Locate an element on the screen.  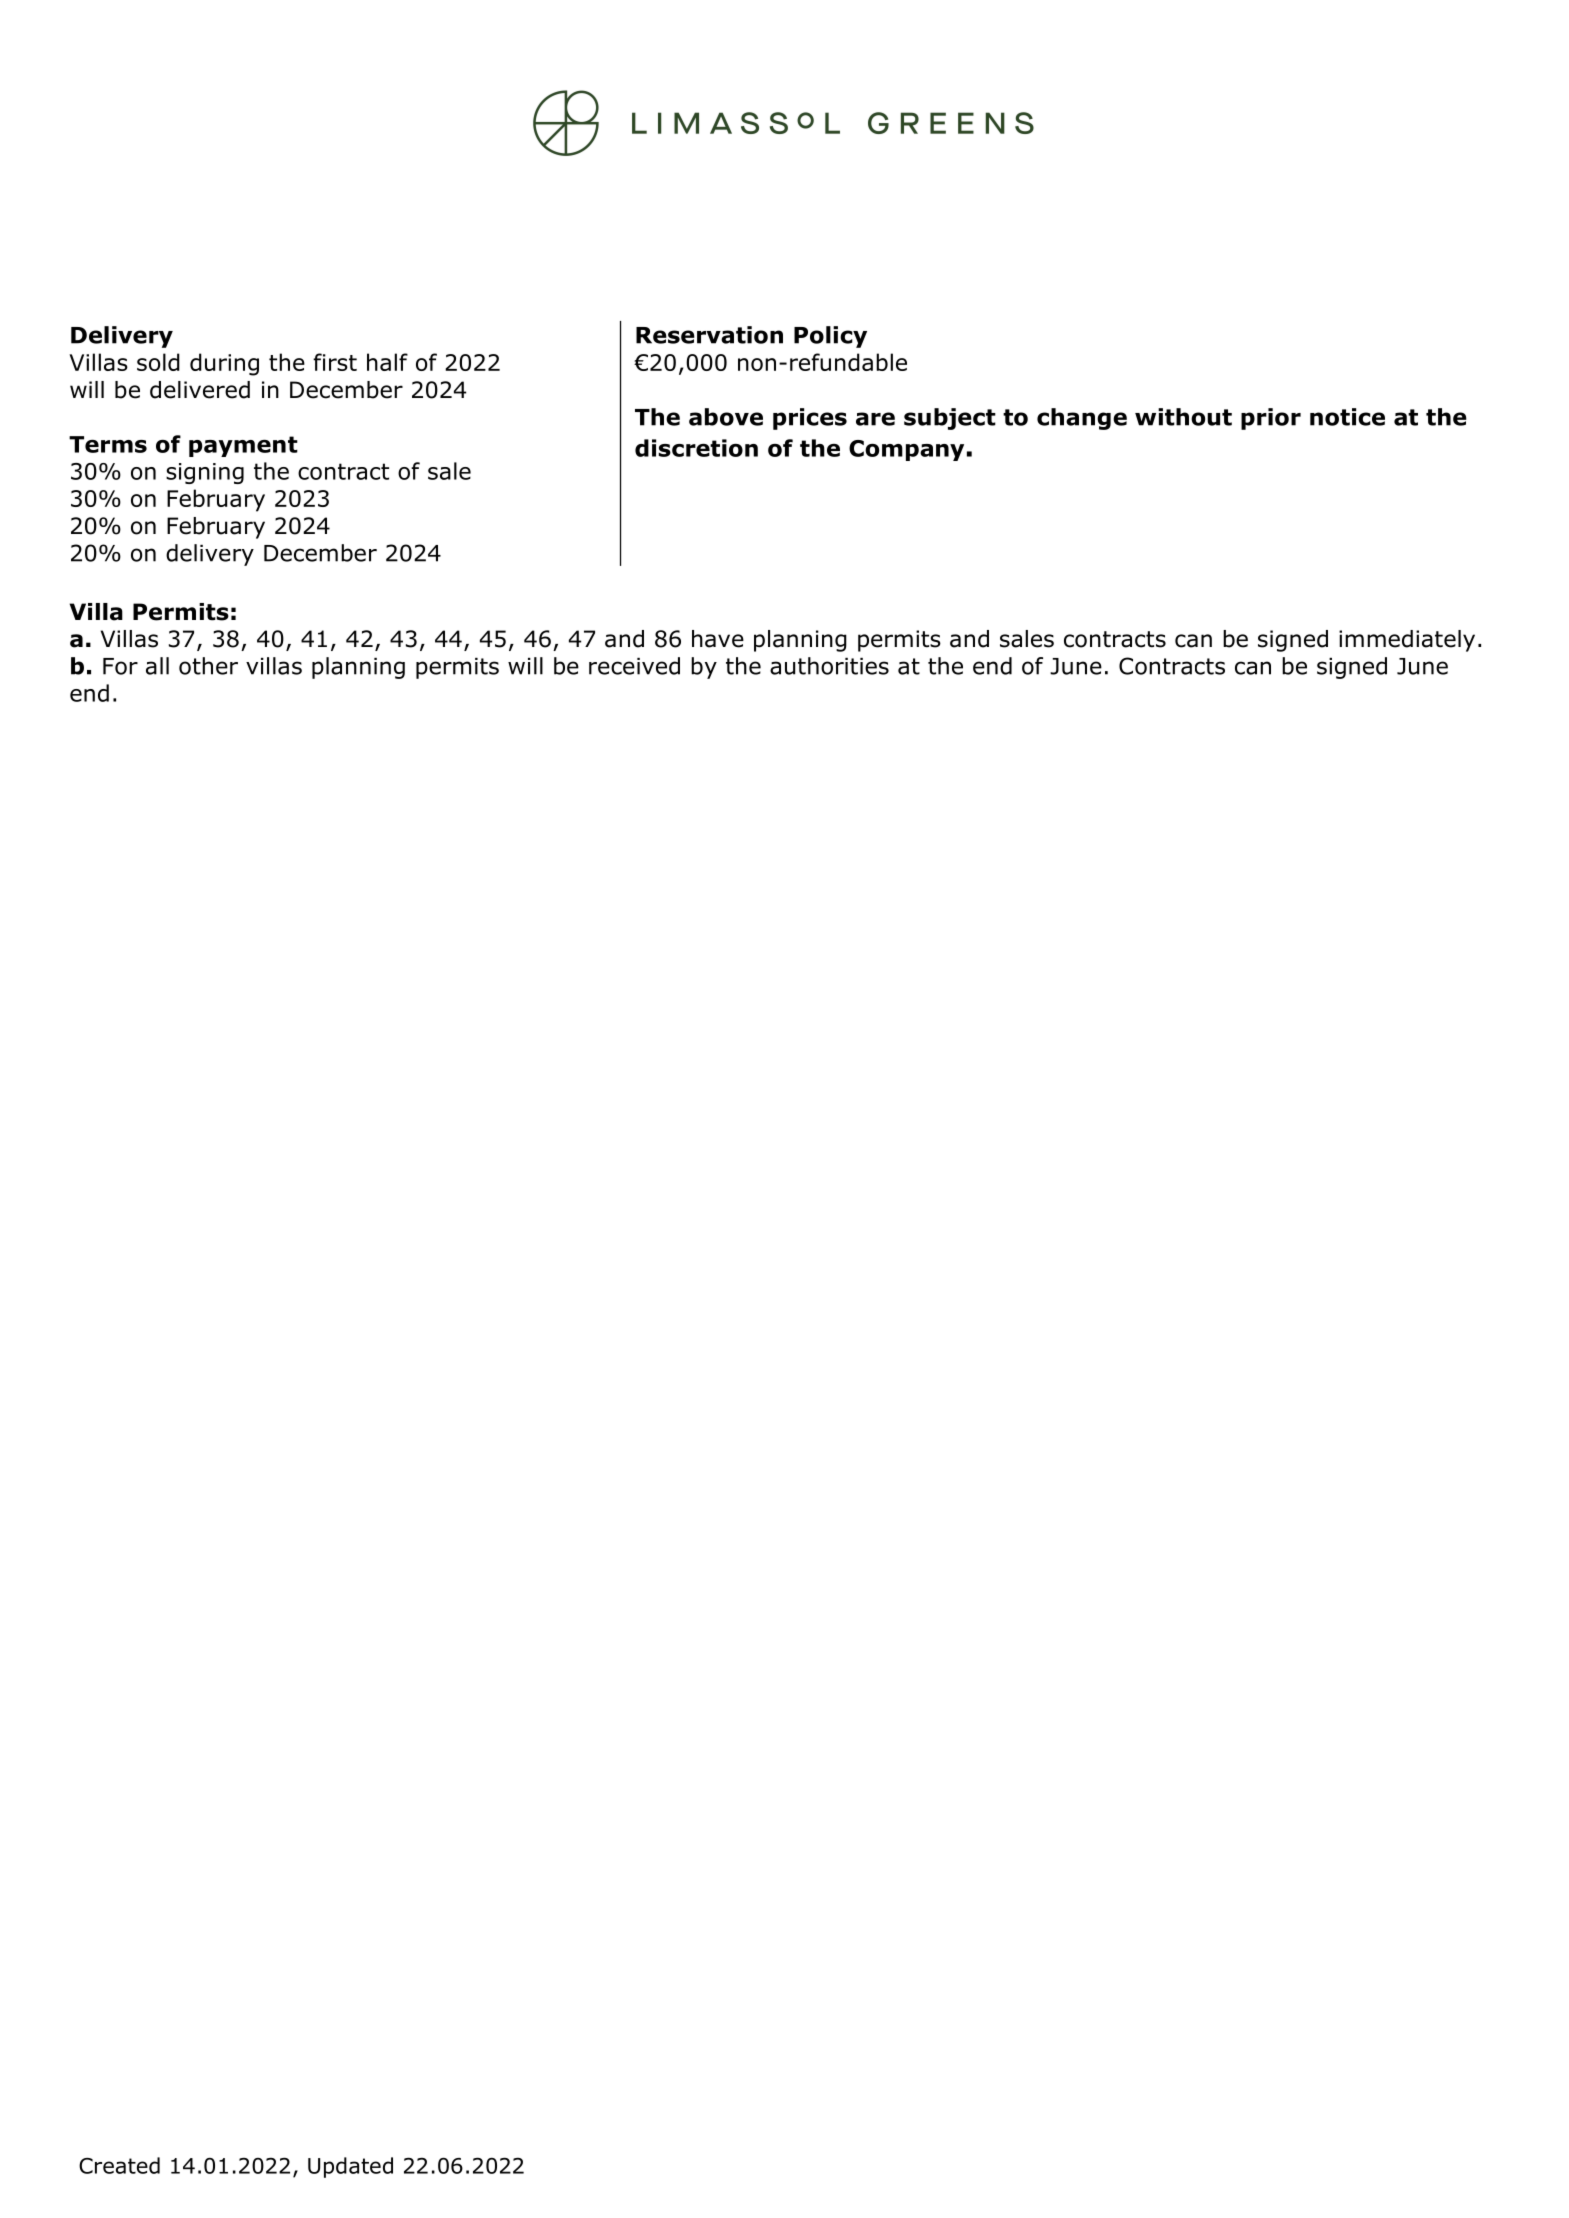
Created is located at coordinates (119, 2165).
